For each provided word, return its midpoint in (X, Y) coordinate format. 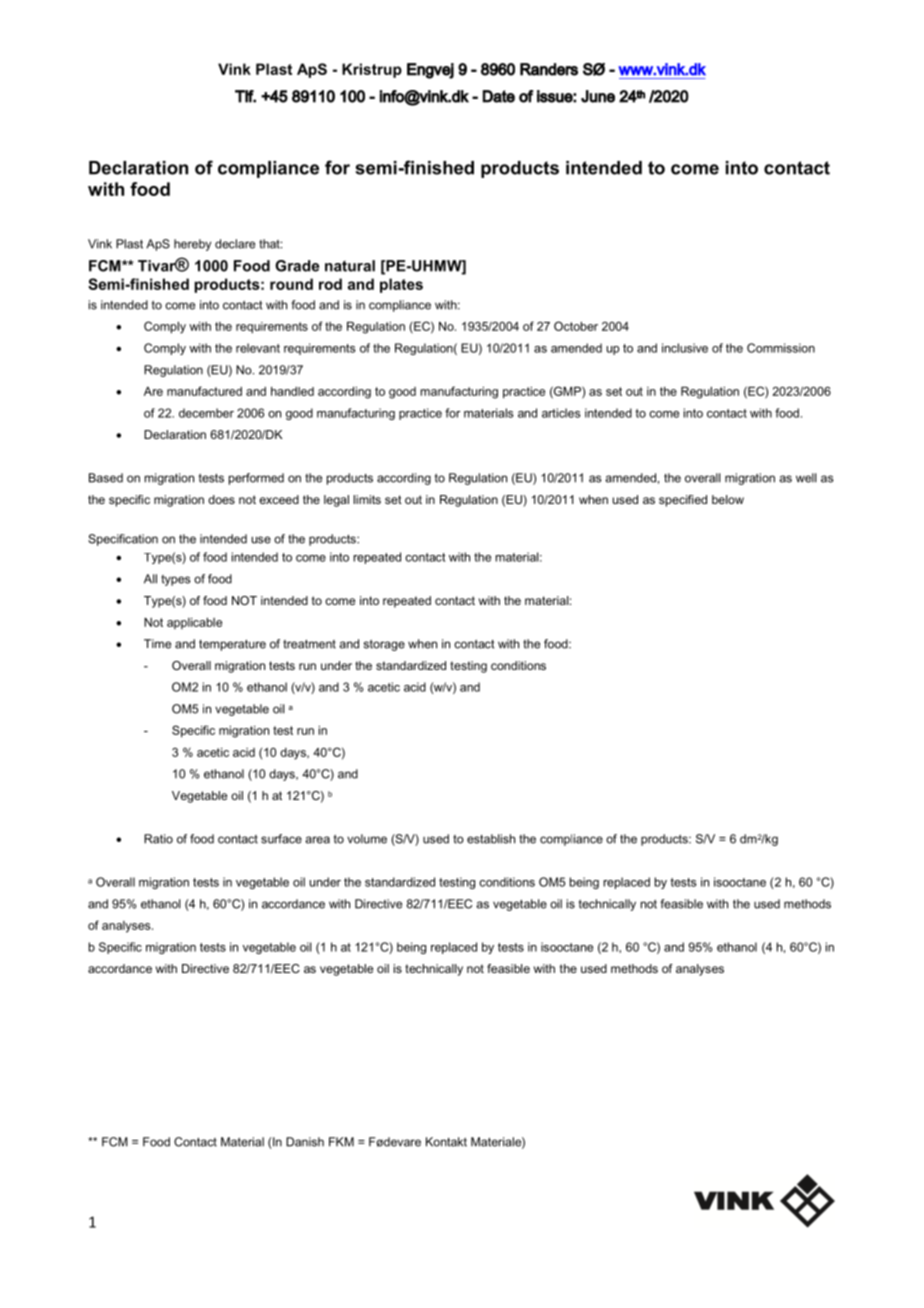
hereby (192, 245)
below (728, 499)
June (598, 96)
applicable (194, 623)
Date (499, 96)
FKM (341, 1142)
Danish (305, 1142)
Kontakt (446, 1142)
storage (384, 645)
